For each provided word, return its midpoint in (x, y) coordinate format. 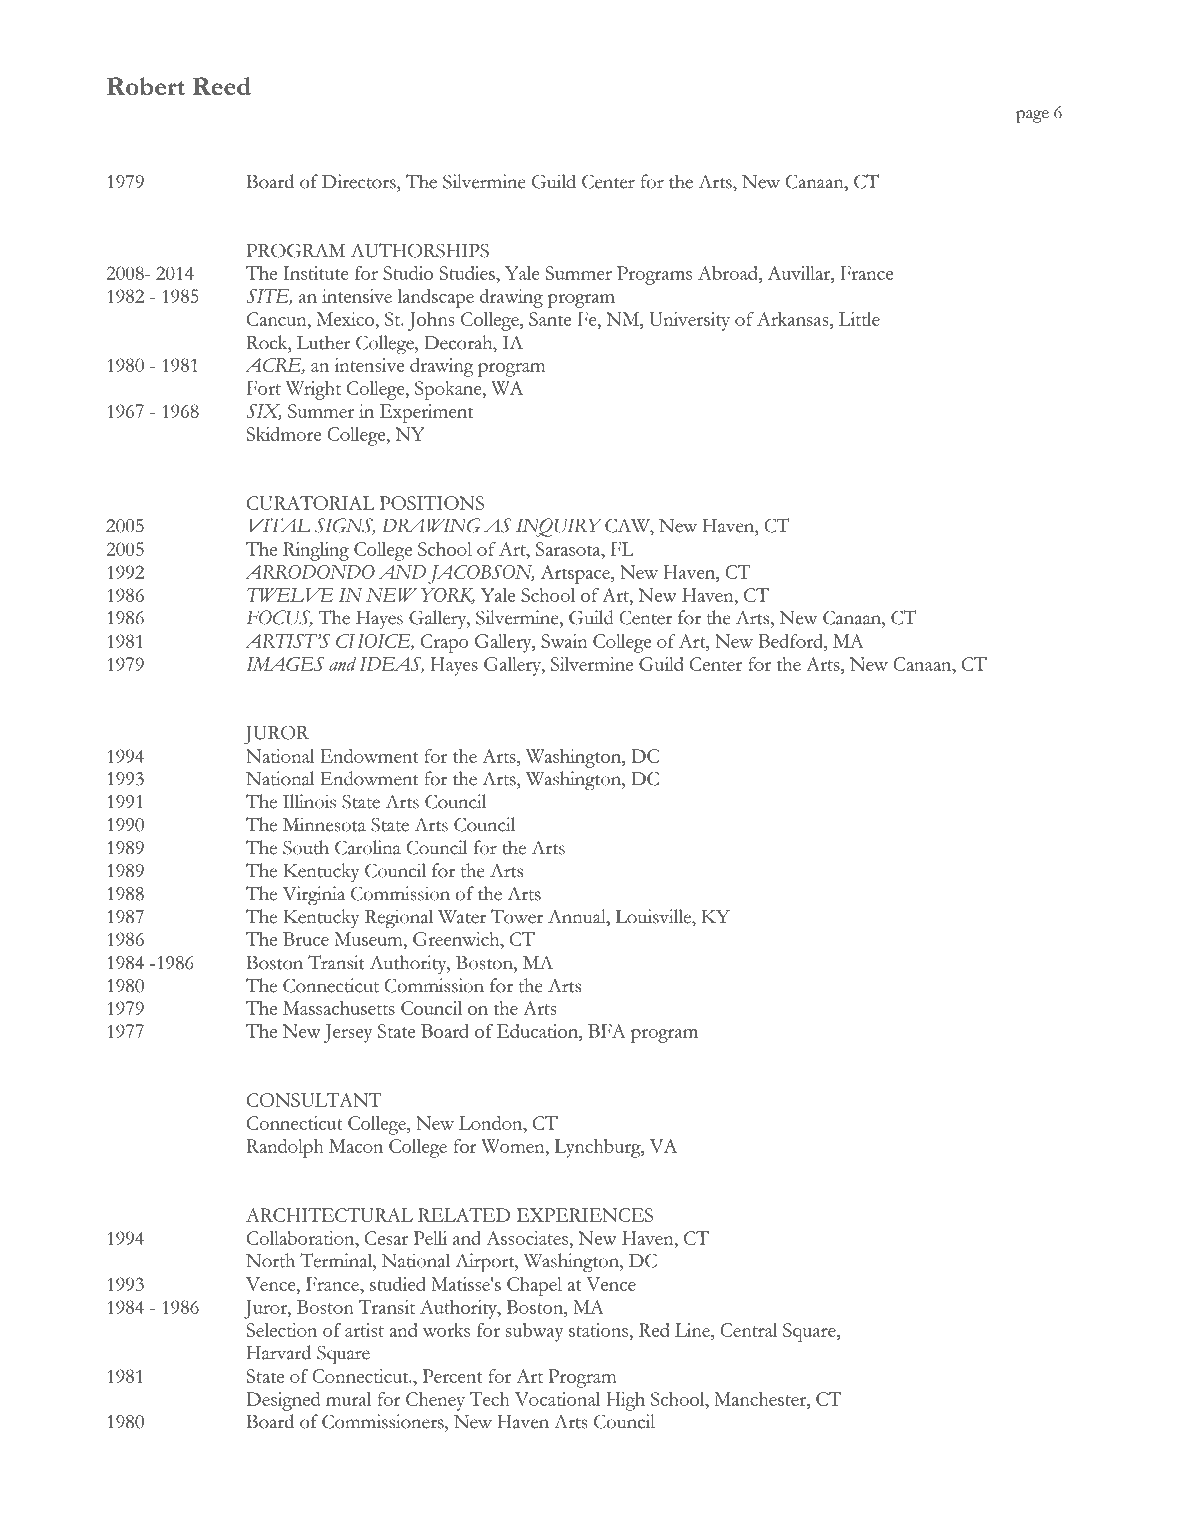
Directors (360, 181)
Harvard (279, 1352)
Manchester (761, 1399)
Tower (517, 916)
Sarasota (569, 549)
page (1032, 116)
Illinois (309, 801)
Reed (222, 86)
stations (600, 1330)
